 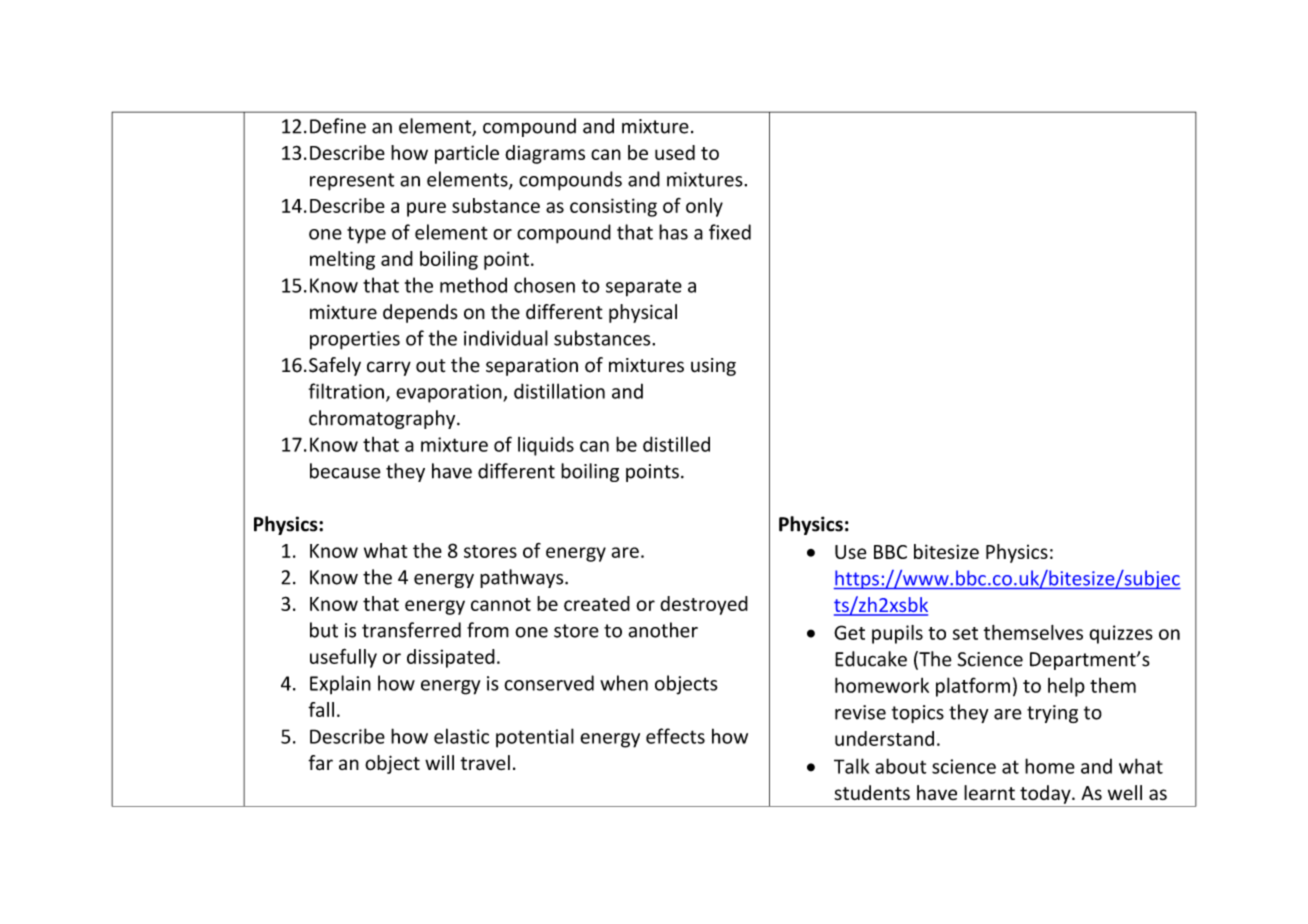 I want to click on physical, so click(x=643, y=313).
